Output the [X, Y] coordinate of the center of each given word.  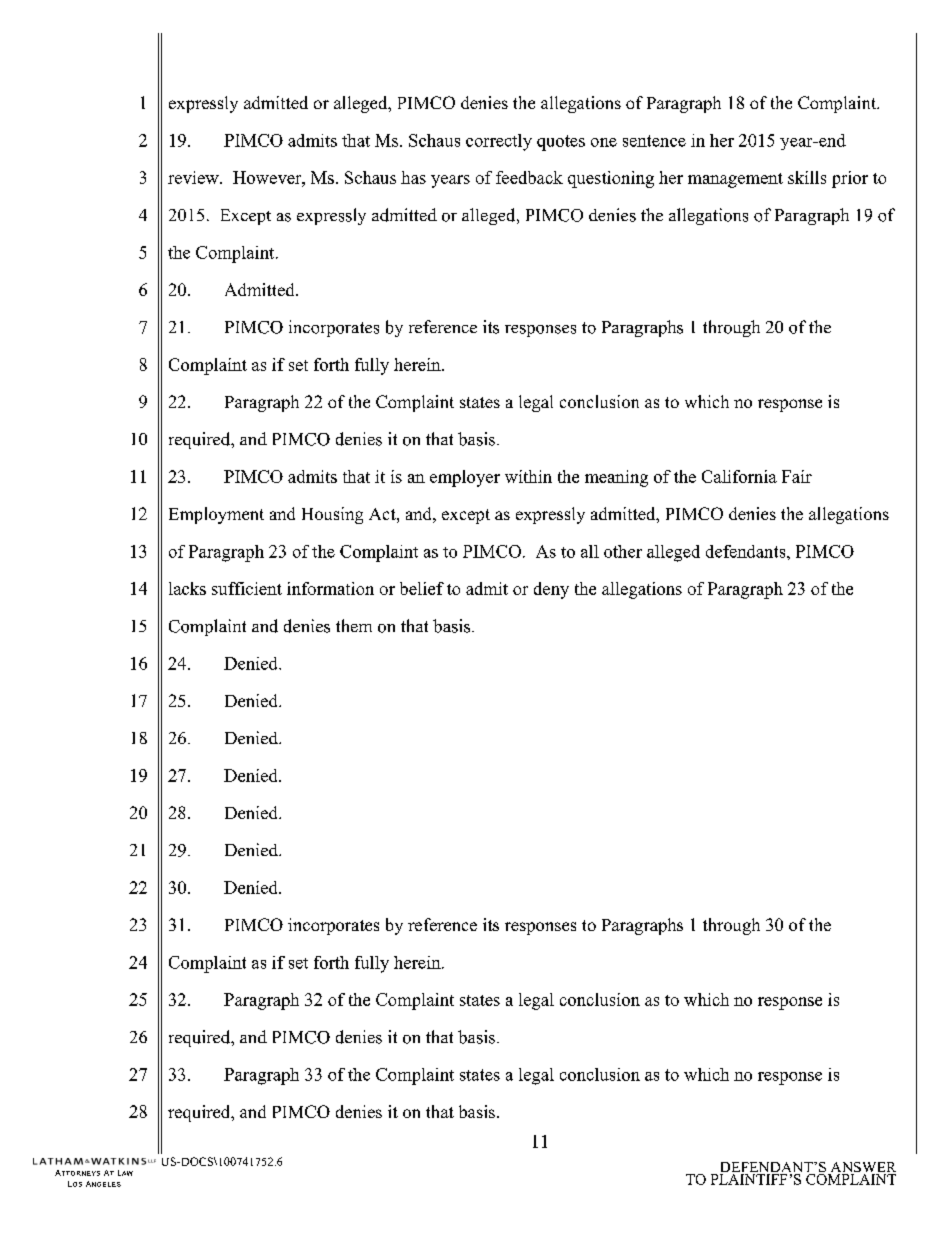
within [528, 476]
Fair [797, 476]
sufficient [247, 588]
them [354, 625]
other [623, 551]
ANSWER [862, 1168]
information [330, 588]
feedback [529, 177]
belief [422, 588]
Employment [216, 515]
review [194, 177]
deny [551, 590]
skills [807, 177]
